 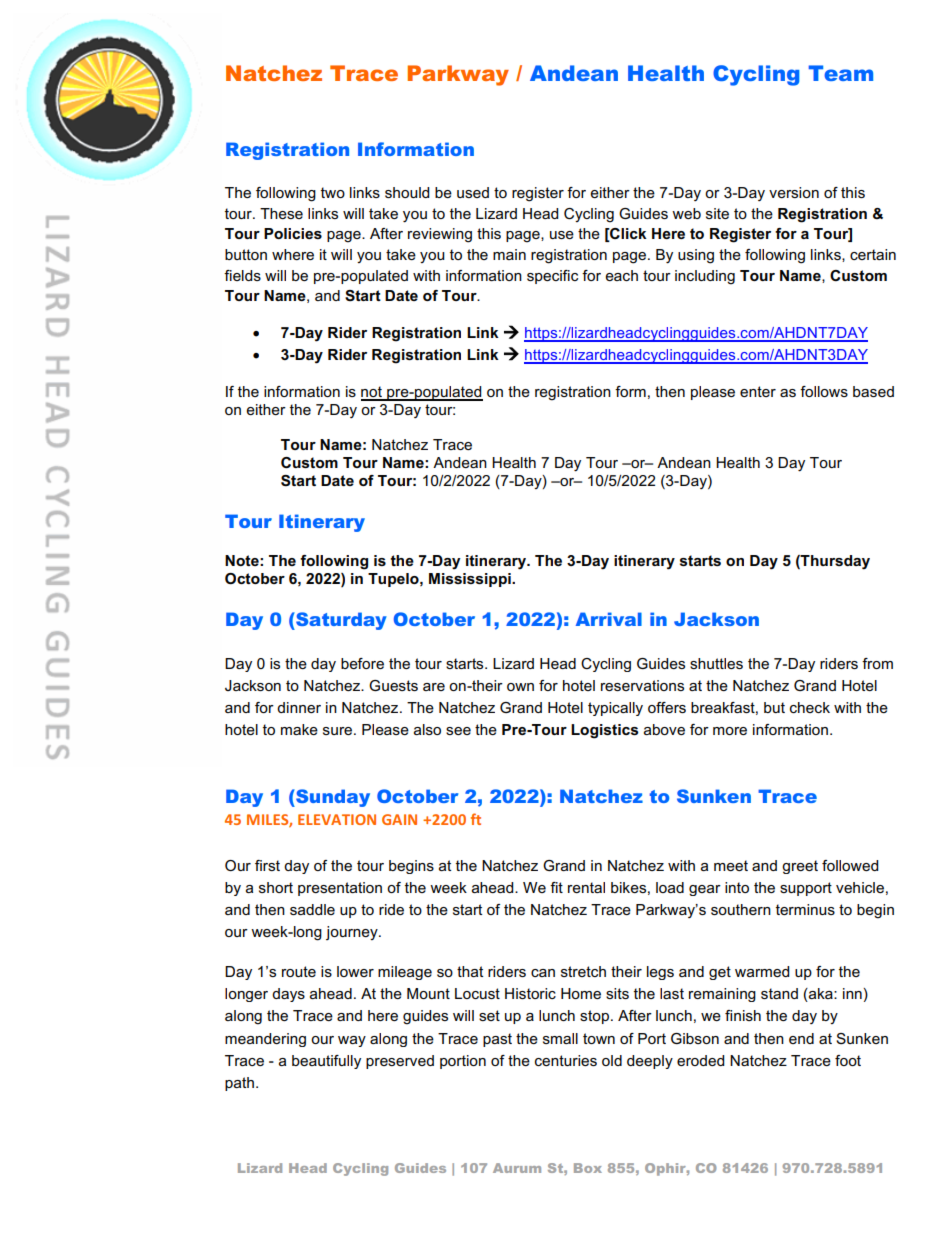 I want to click on Arrival, so click(x=609, y=619).
